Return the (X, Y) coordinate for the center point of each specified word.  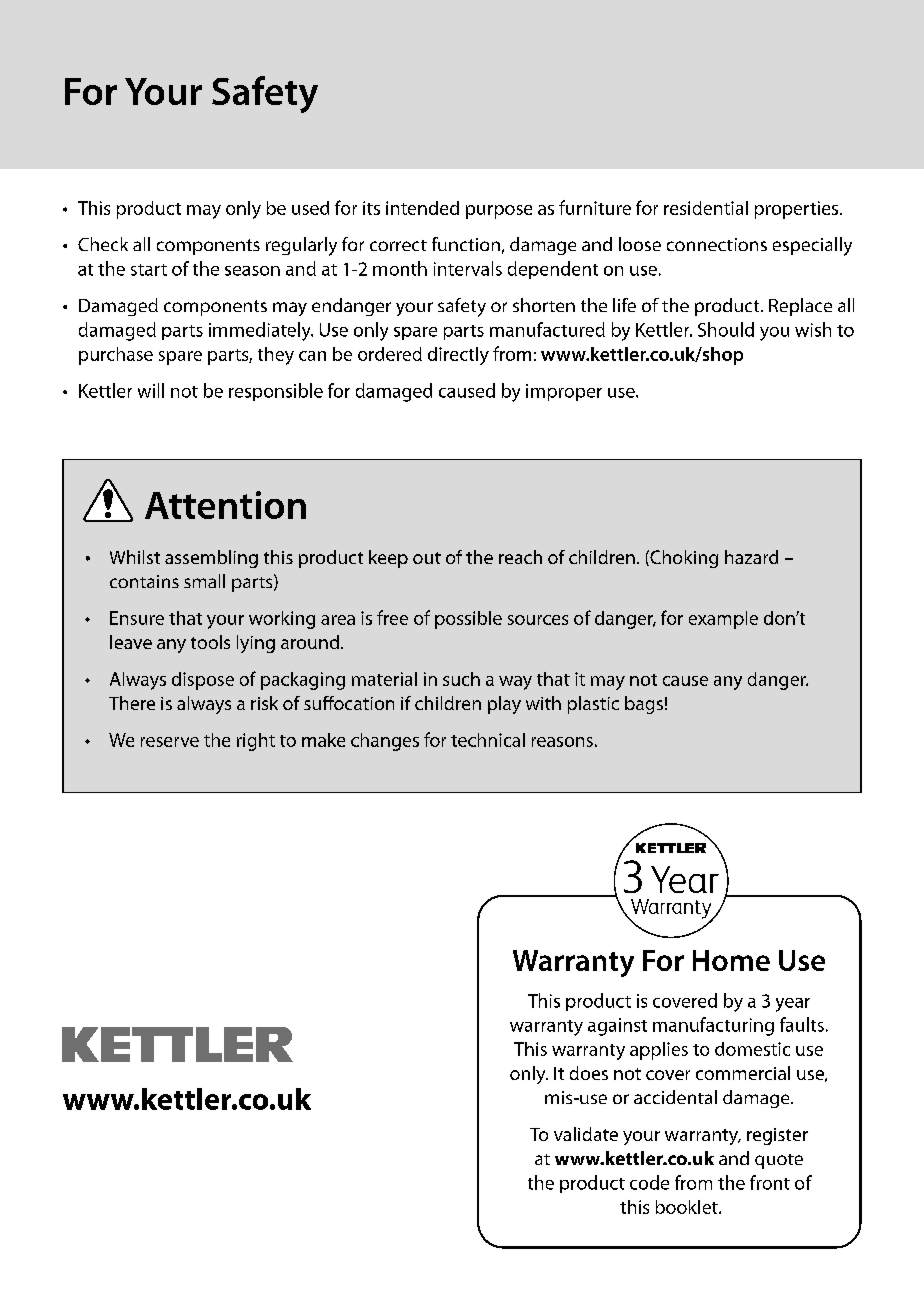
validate (586, 1134)
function (466, 244)
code (649, 1182)
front (770, 1182)
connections (717, 244)
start (149, 270)
